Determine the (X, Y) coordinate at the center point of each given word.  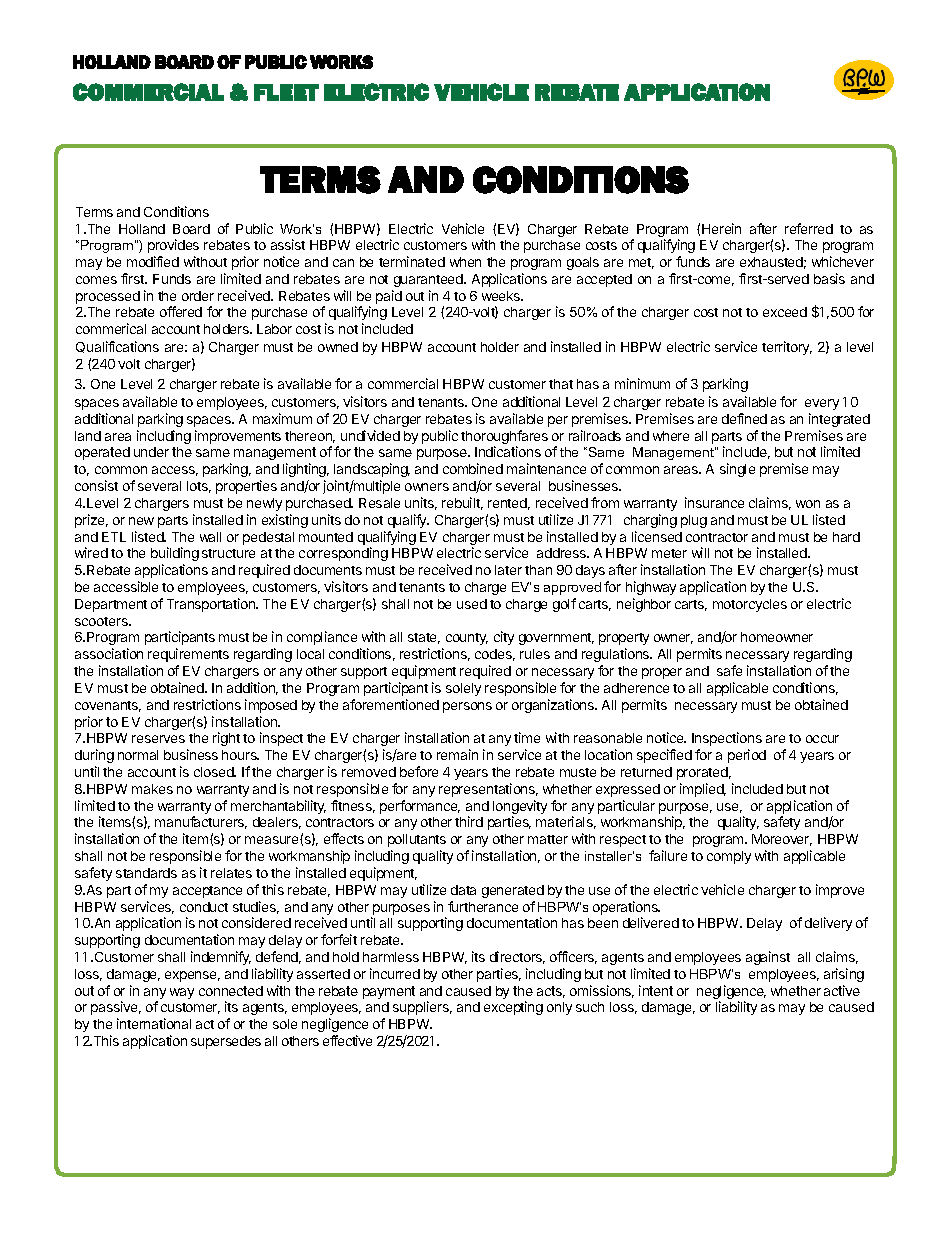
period (747, 756)
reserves (158, 739)
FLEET (286, 92)
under (151, 452)
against (768, 958)
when (465, 262)
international (154, 1023)
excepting (513, 1008)
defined (744, 418)
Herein (721, 228)
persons (467, 707)
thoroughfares (504, 438)
